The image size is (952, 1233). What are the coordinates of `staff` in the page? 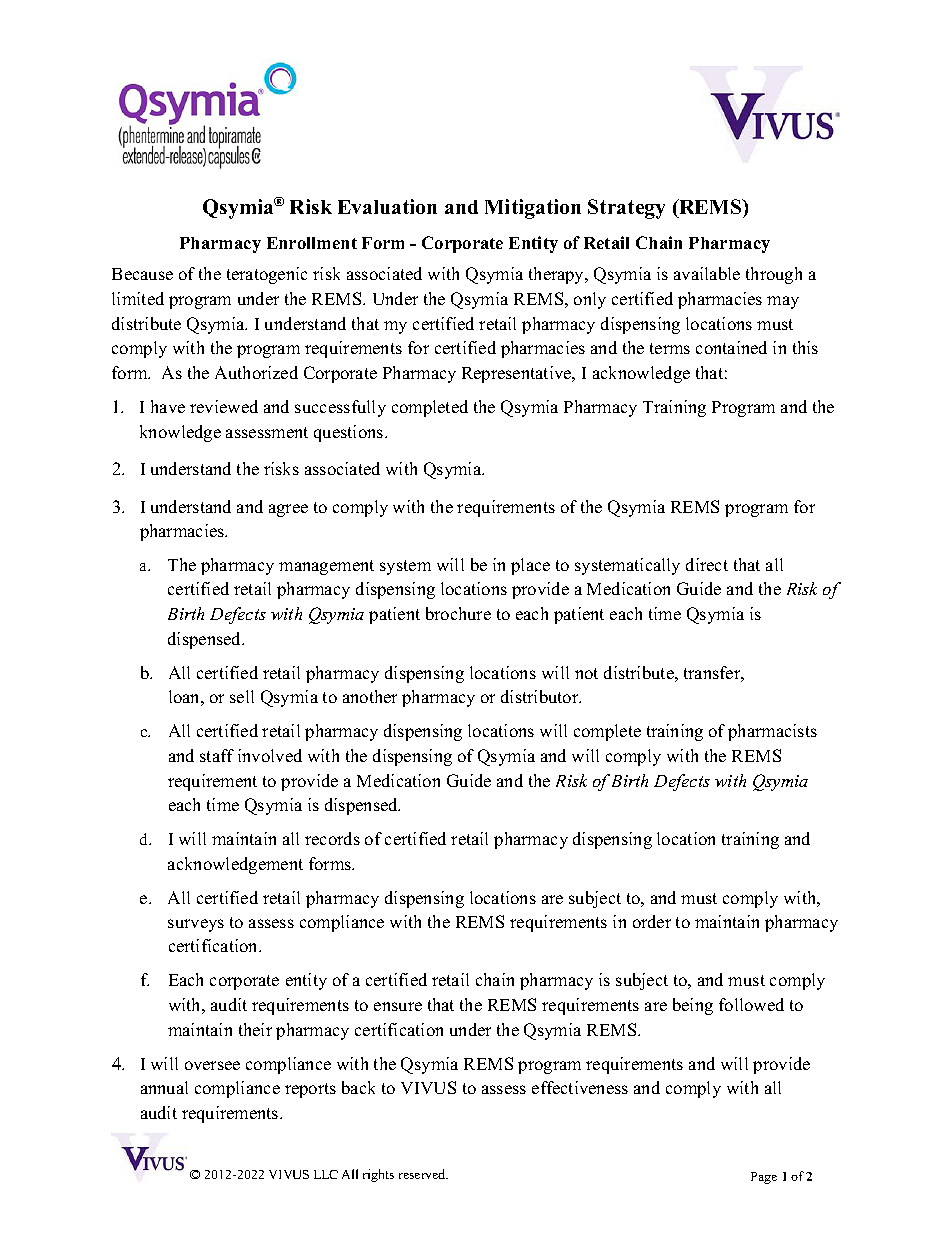 It's located at (217, 755).
